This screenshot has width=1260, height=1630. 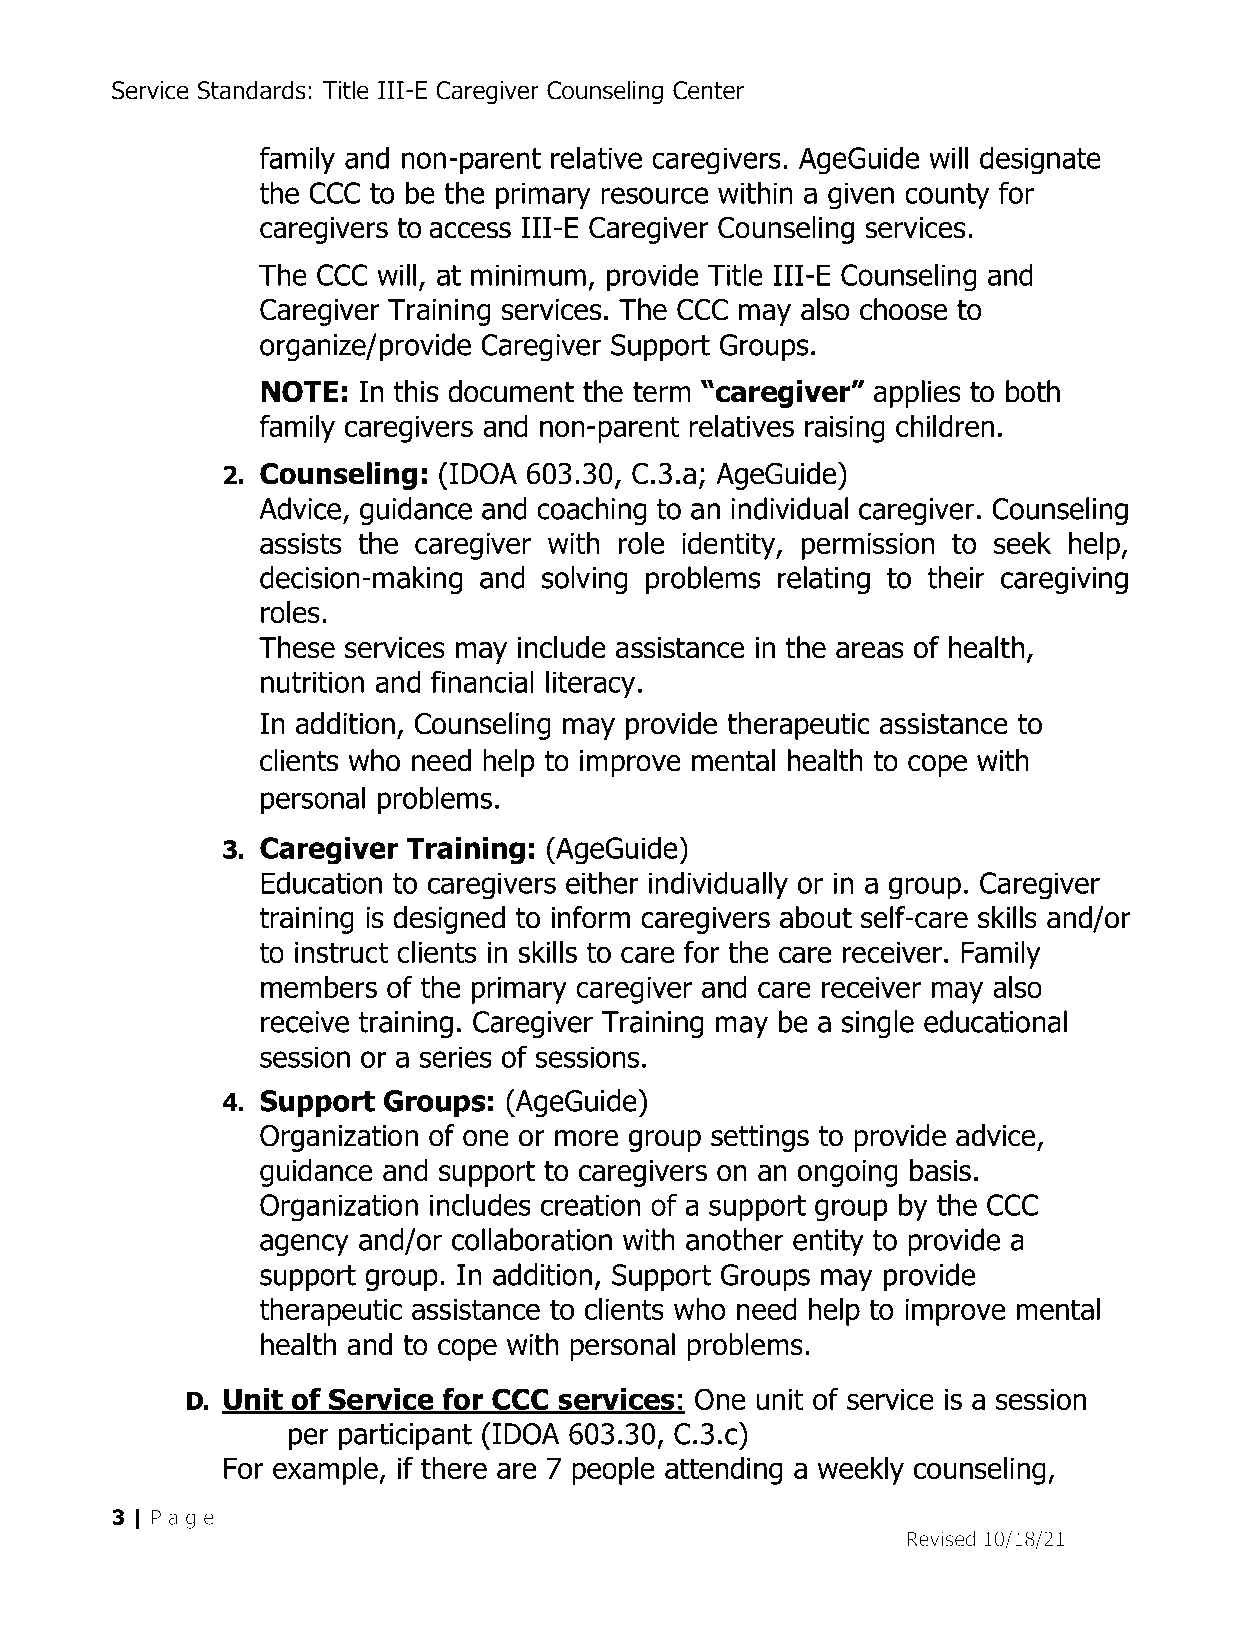 What do you see at coordinates (941, 1539) in the screenshot?
I see `Revised` at bounding box center [941, 1539].
